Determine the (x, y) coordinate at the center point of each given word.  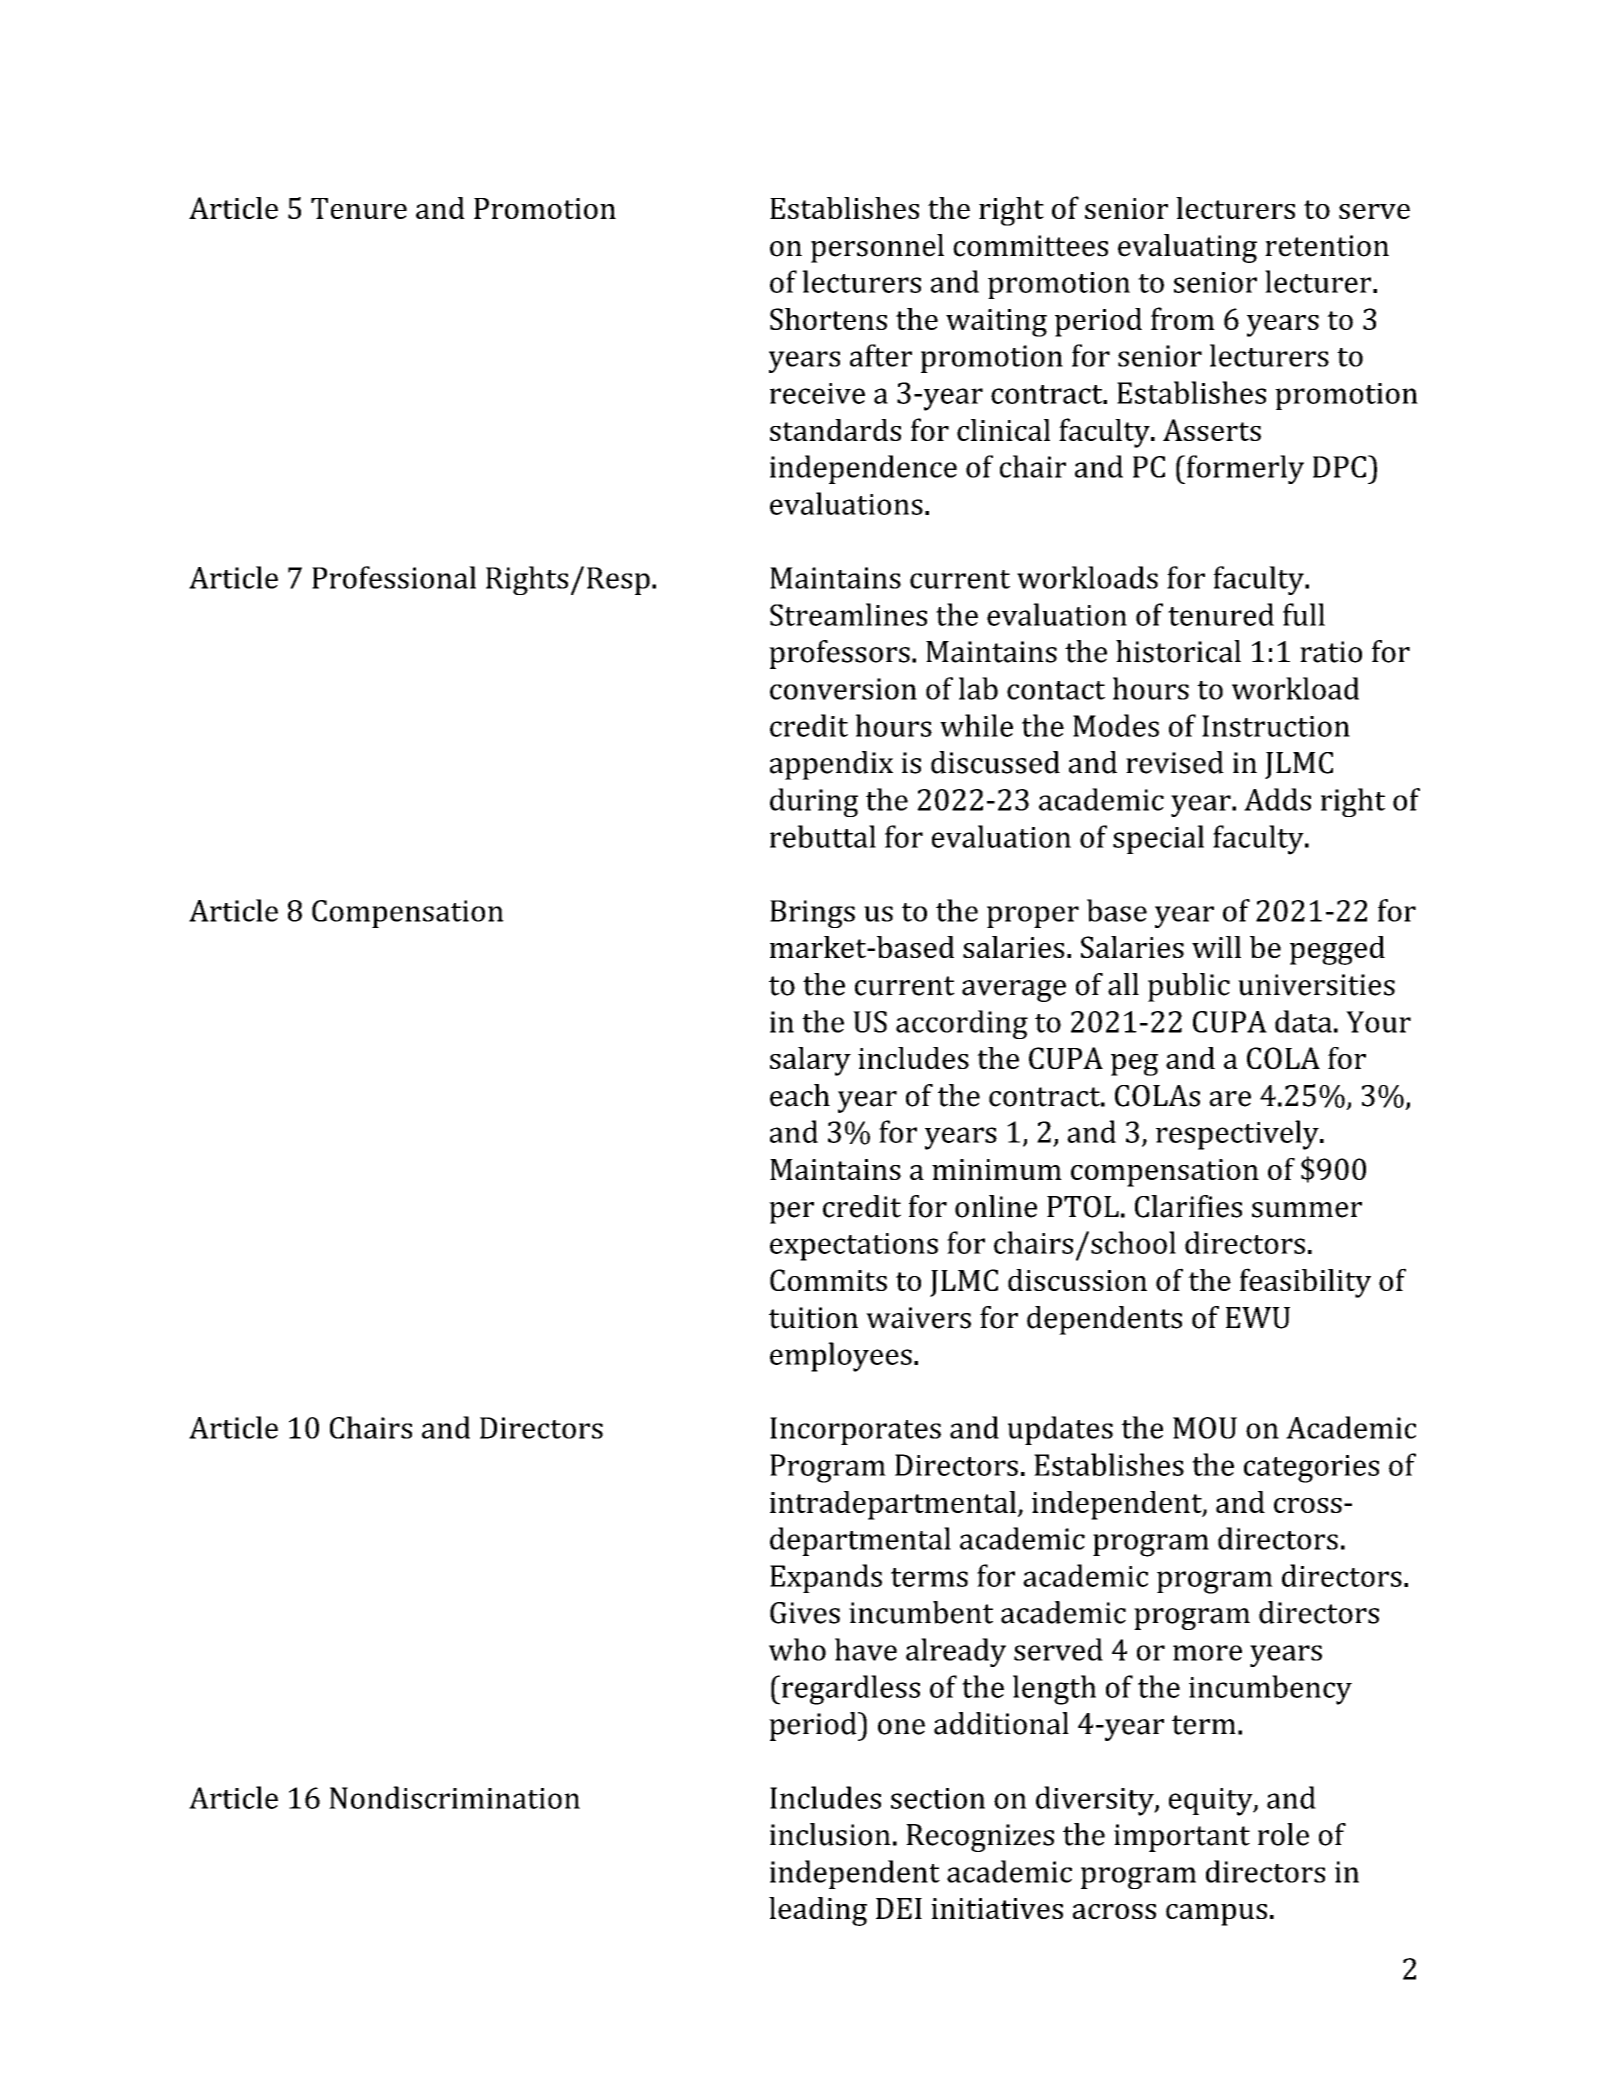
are (1230, 1099)
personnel (877, 248)
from (1183, 318)
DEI (899, 1908)
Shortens (828, 319)
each (800, 1095)
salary (810, 1061)
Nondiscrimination (454, 1797)
